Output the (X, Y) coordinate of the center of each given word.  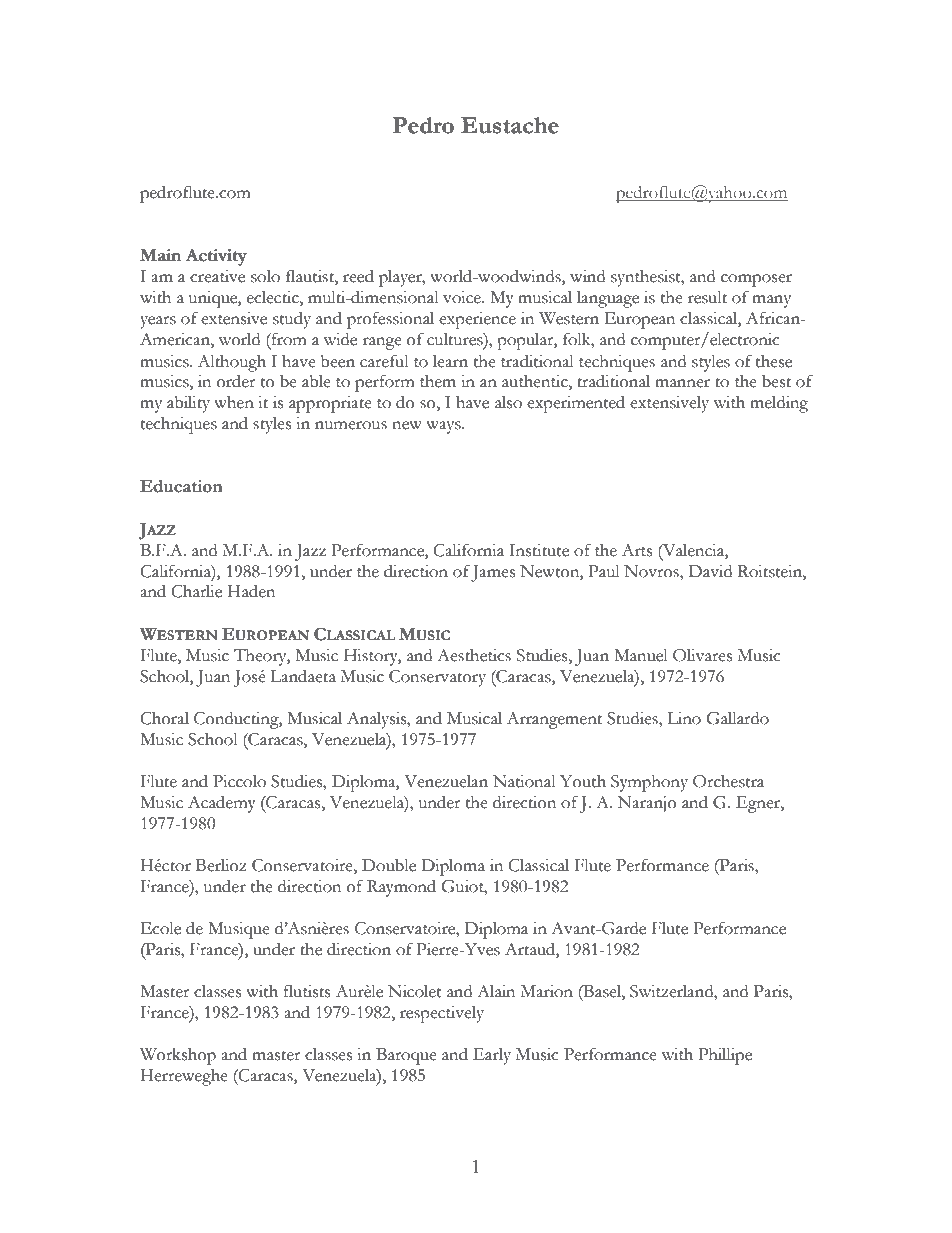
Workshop (178, 1056)
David (710, 571)
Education (181, 486)
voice (463, 297)
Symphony (649, 783)
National (524, 781)
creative (217, 276)
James (493, 573)
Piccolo (239, 781)
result (707, 297)
